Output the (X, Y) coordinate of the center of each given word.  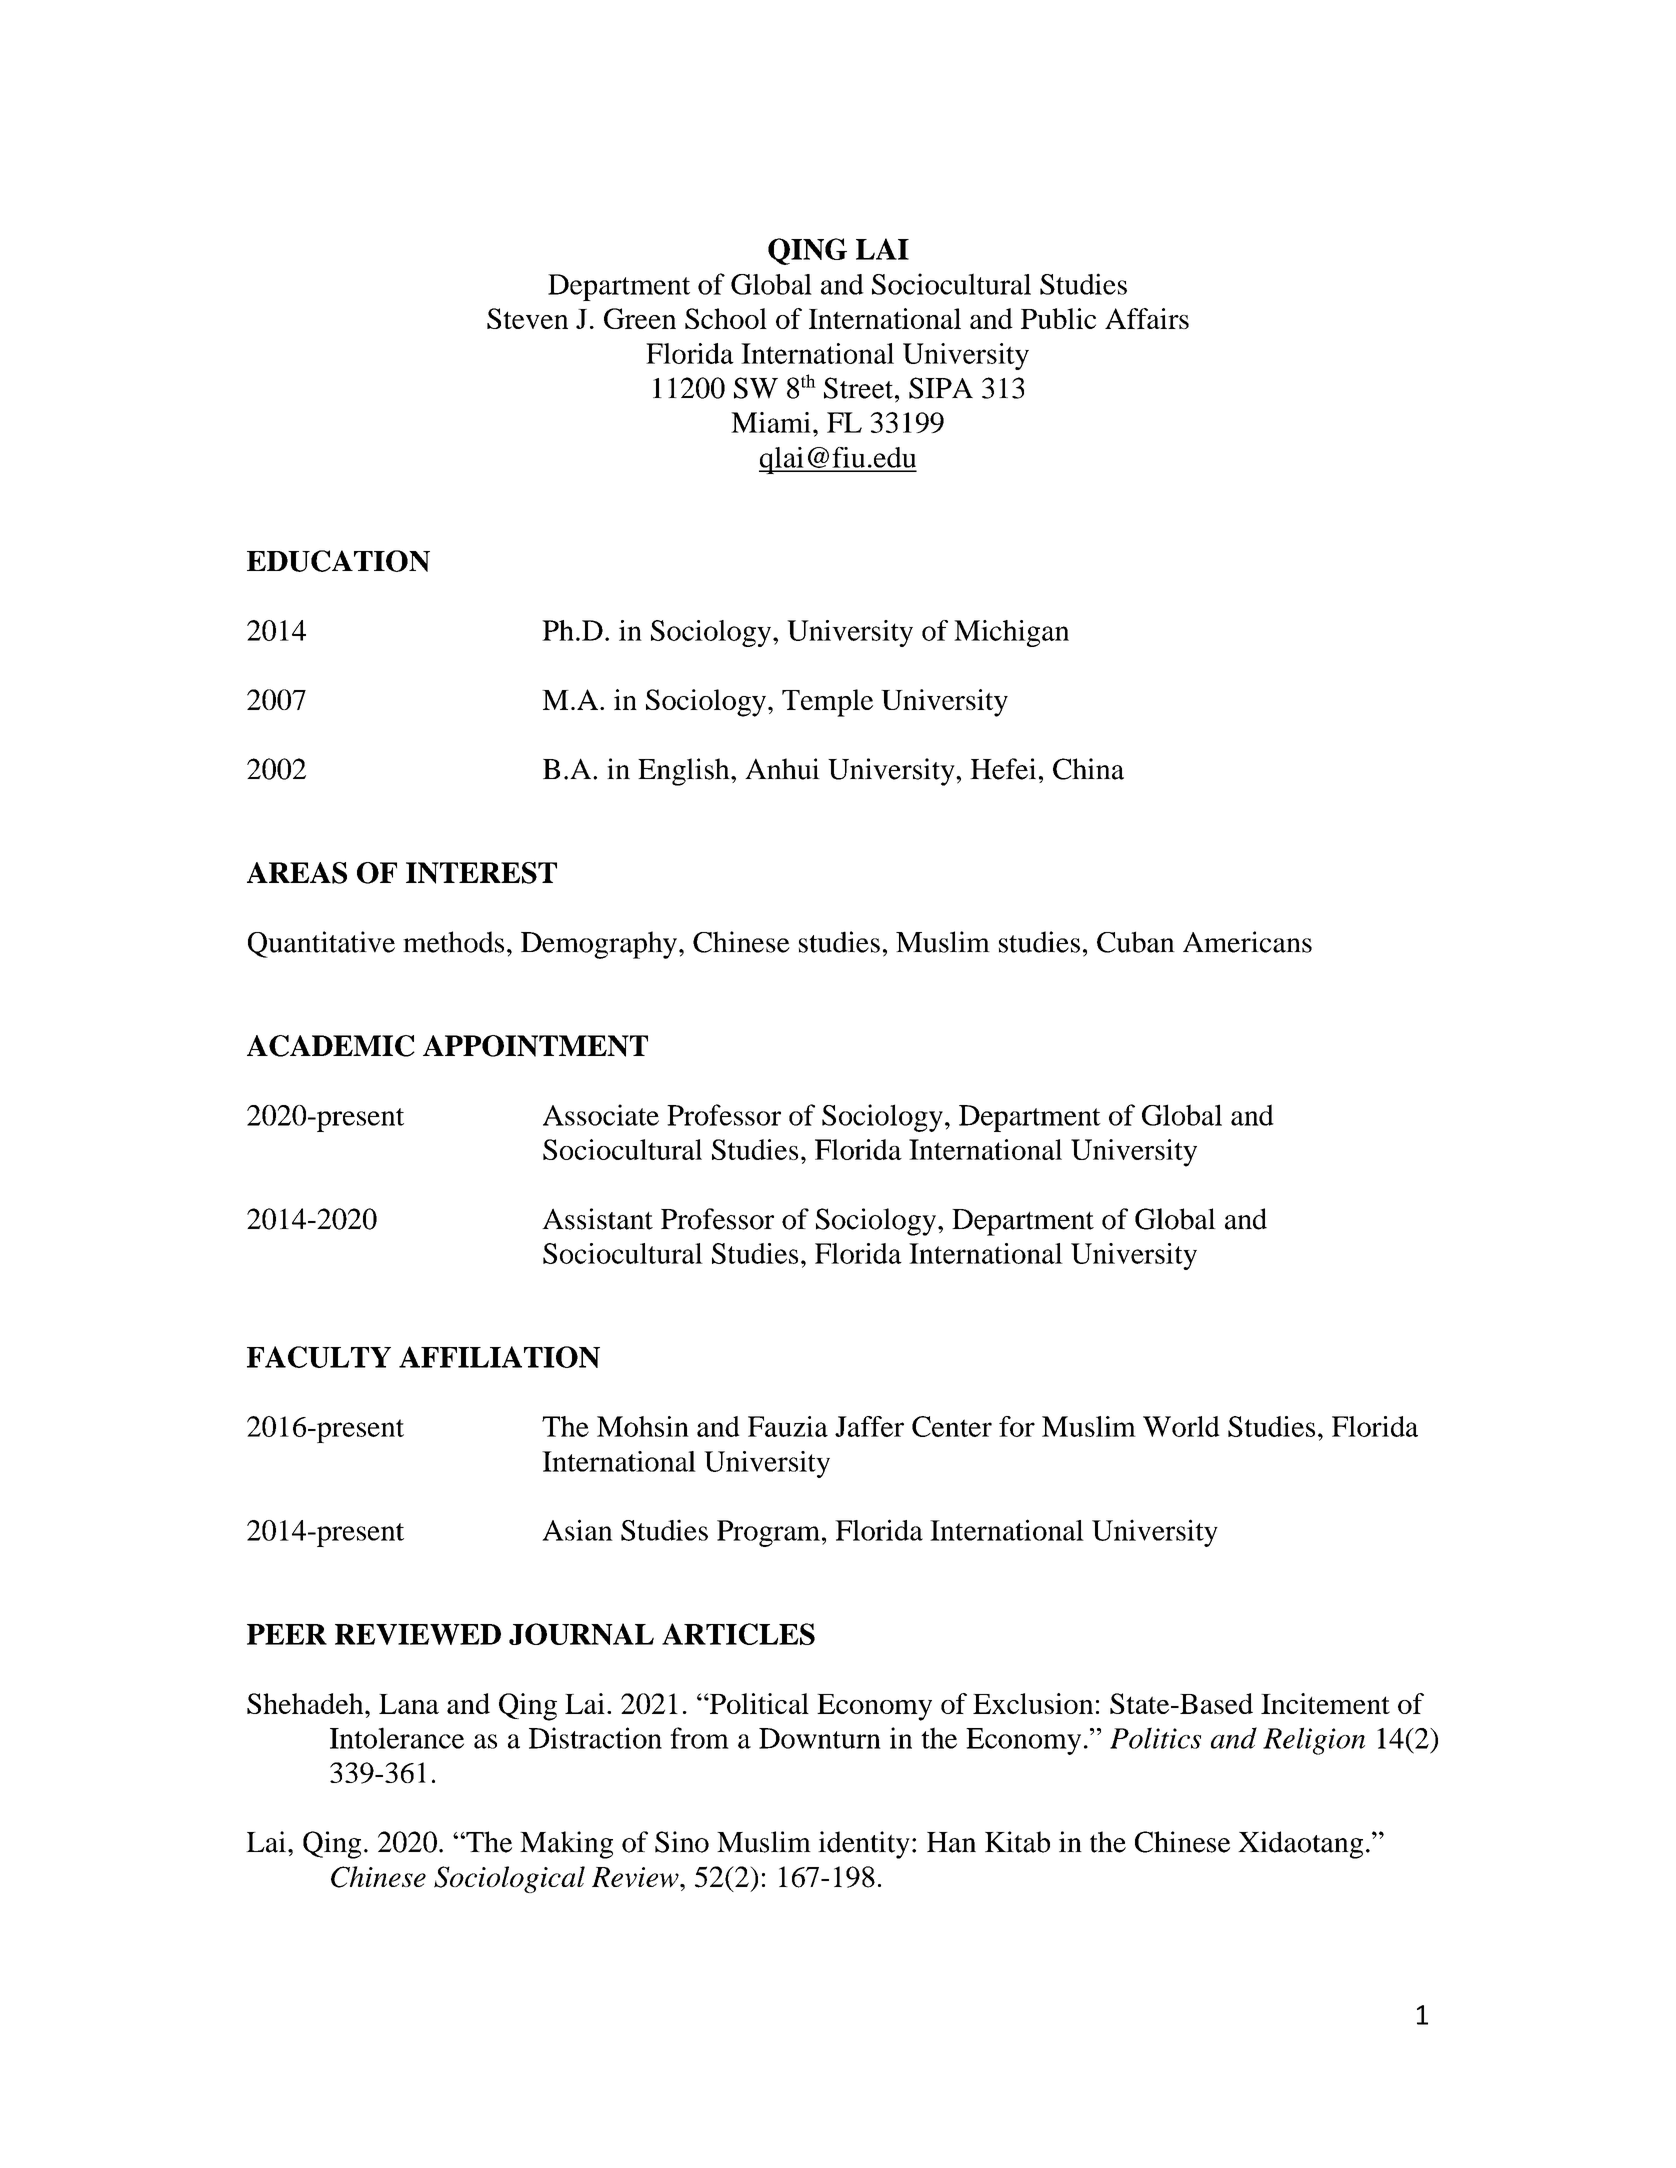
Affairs (1147, 318)
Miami (771, 422)
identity (864, 1845)
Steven (527, 318)
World (1181, 1426)
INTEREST (481, 873)
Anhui (782, 769)
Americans (1247, 942)
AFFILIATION (499, 1357)
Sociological (509, 1879)
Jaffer (869, 1426)
